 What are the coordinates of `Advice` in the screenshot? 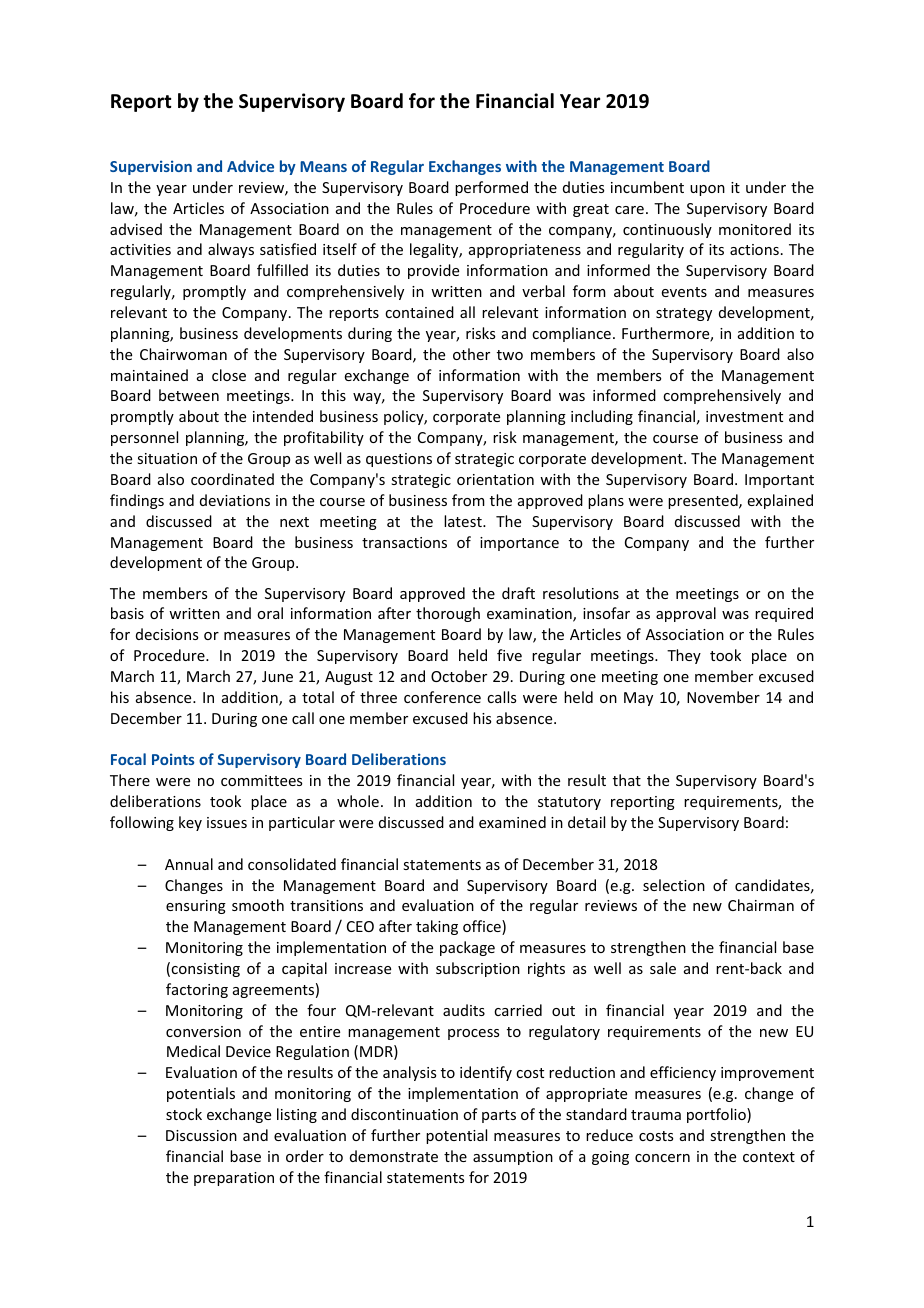 It's located at (250, 166).
